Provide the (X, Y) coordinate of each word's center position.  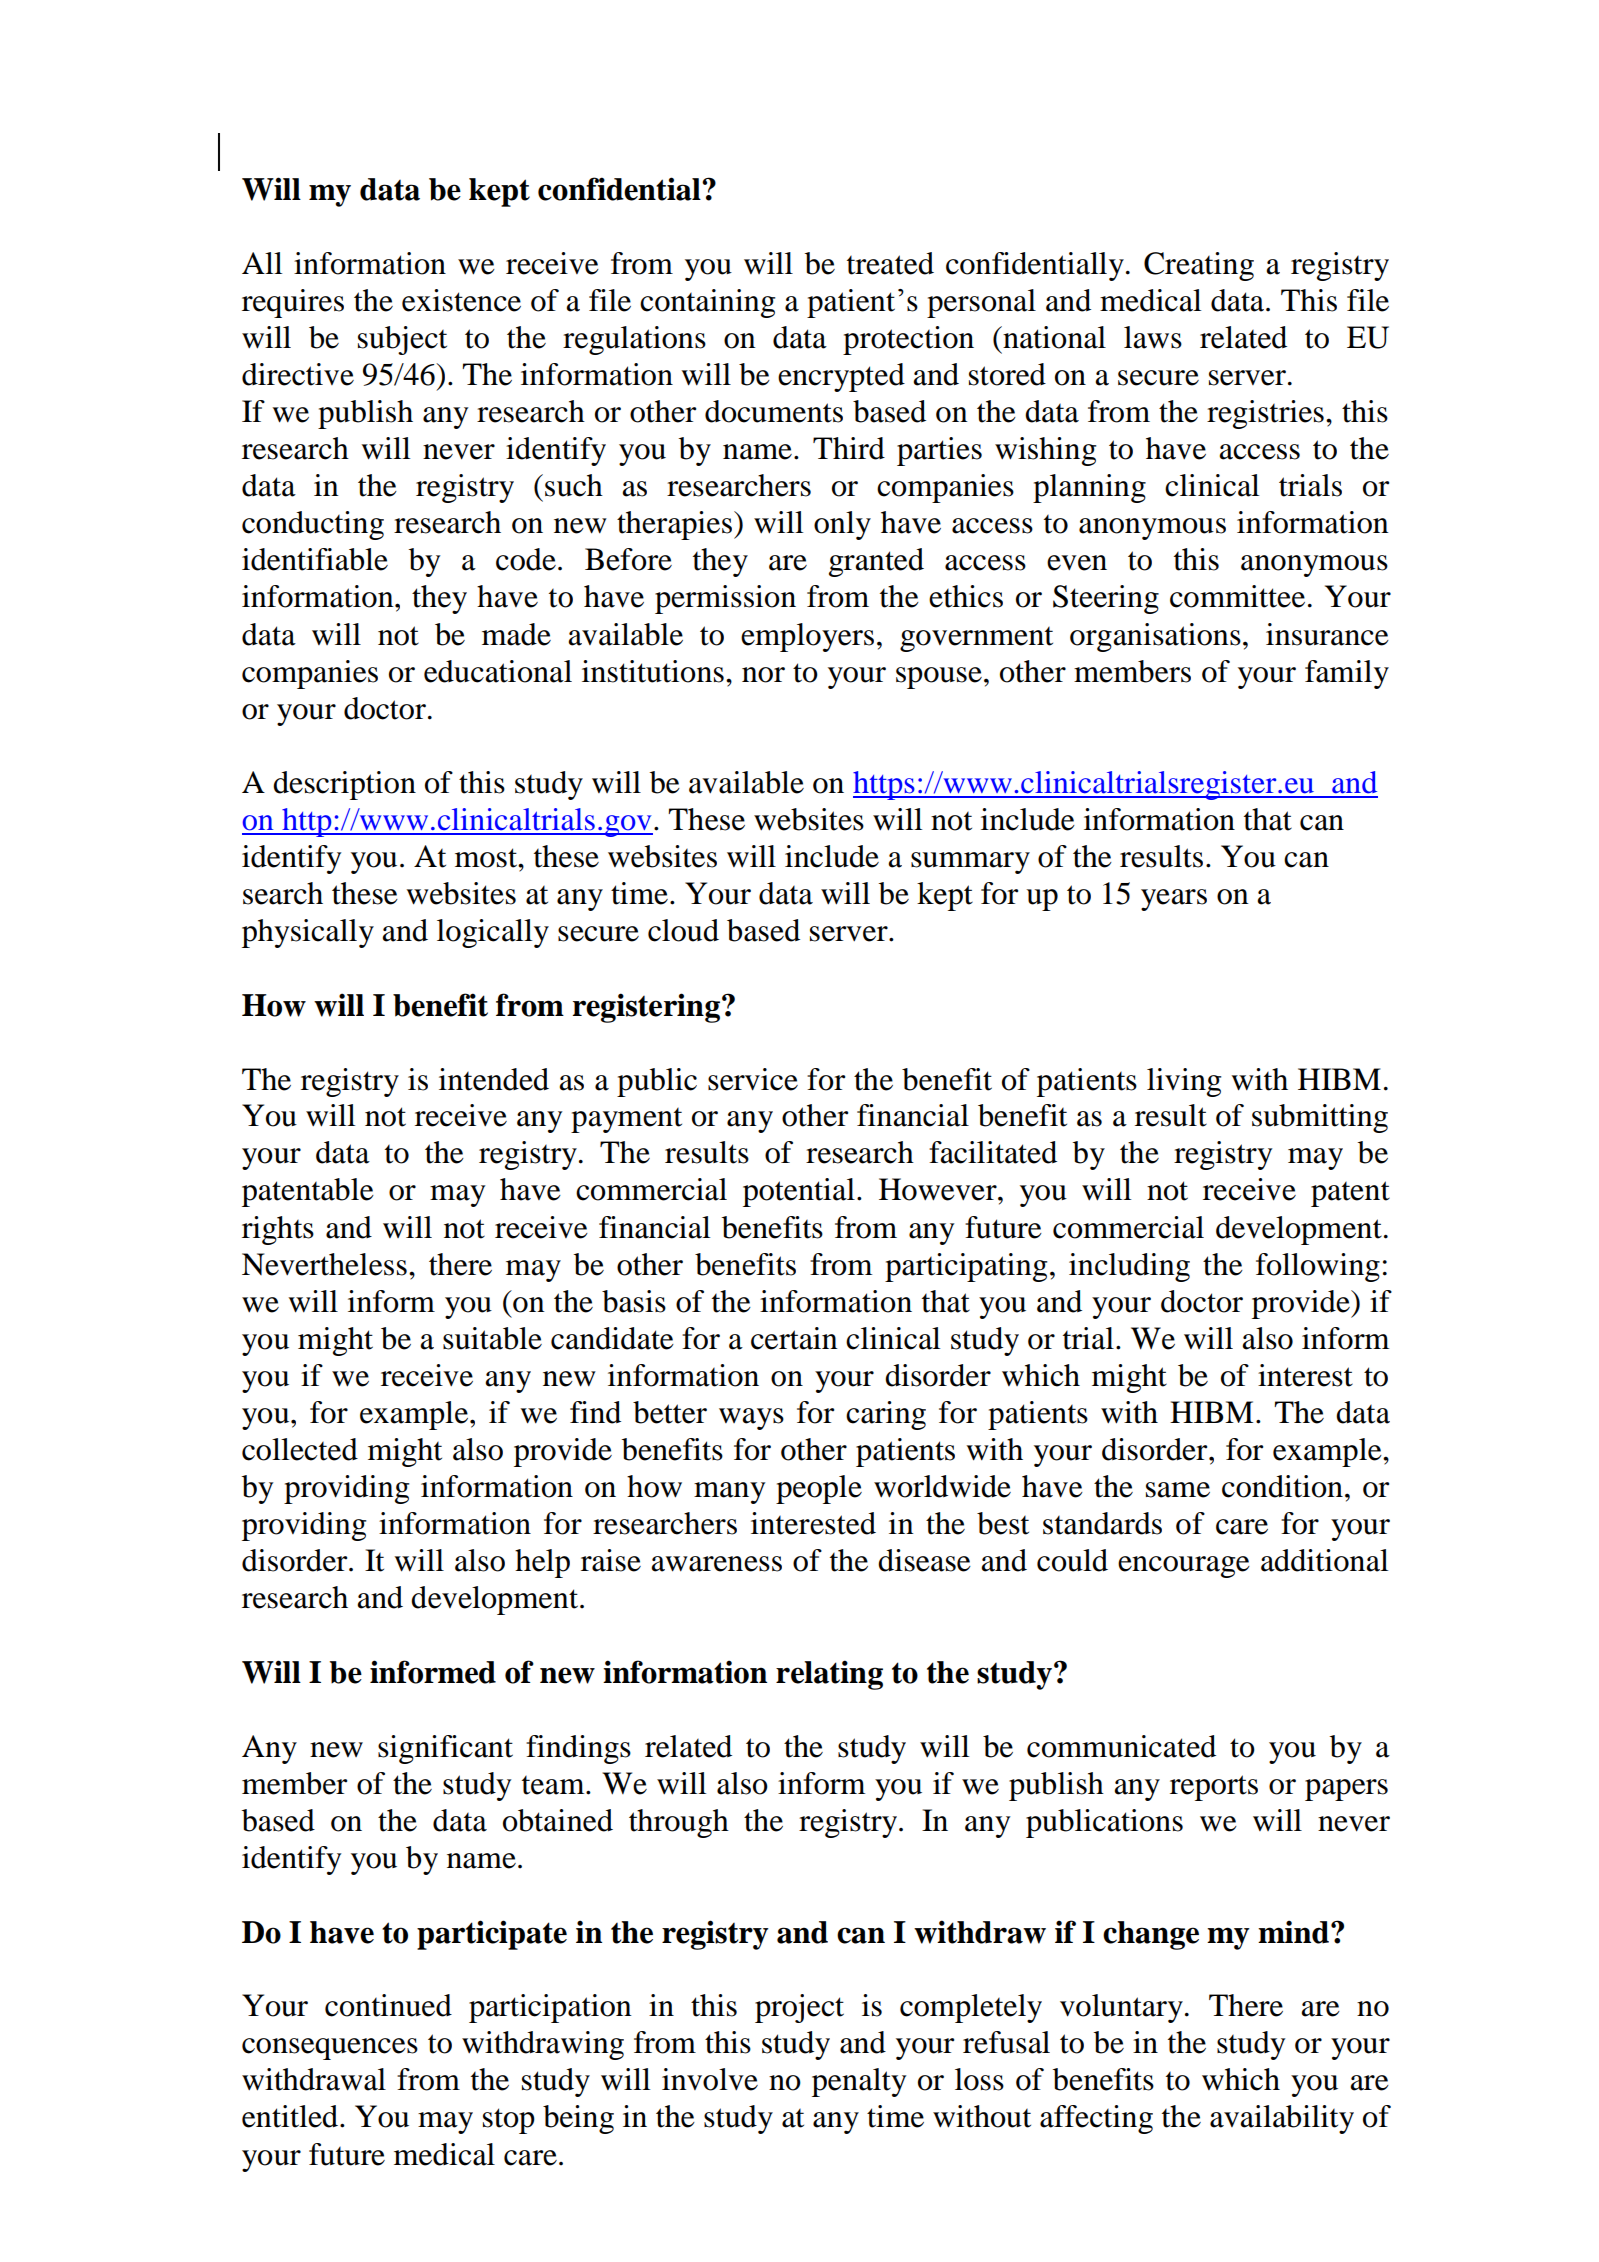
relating (829, 1675)
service (753, 1079)
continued (388, 2005)
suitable (492, 1338)
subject (402, 340)
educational (498, 671)
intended (494, 1079)
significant (445, 1749)
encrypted (841, 377)
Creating (1199, 266)
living (1184, 1082)
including (1129, 1267)
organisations (1155, 637)
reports (1214, 1788)
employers (807, 637)
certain (794, 1338)
